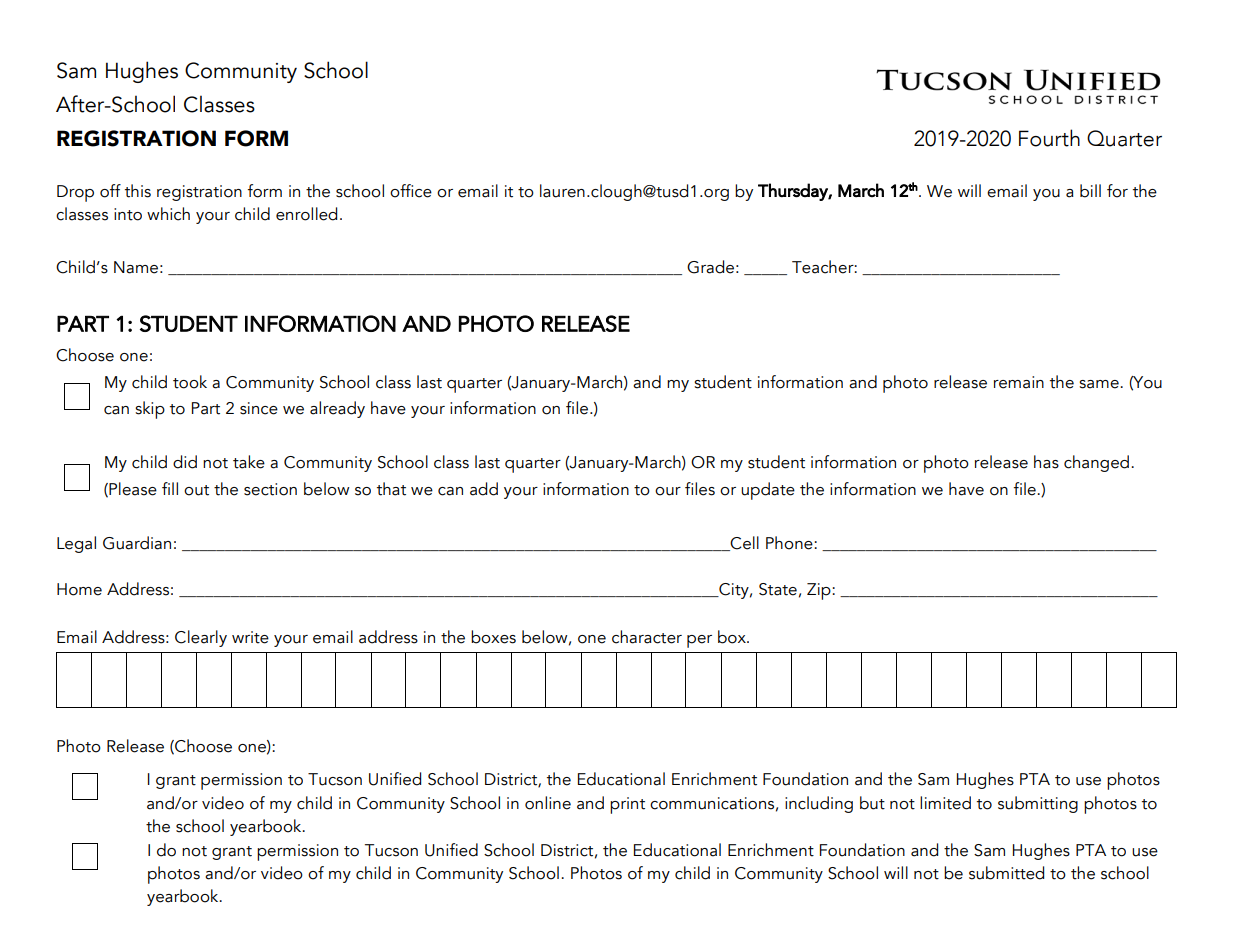  What do you see at coordinates (647, 637) in the page?
I see `character` at bounding box center [647, 637].
